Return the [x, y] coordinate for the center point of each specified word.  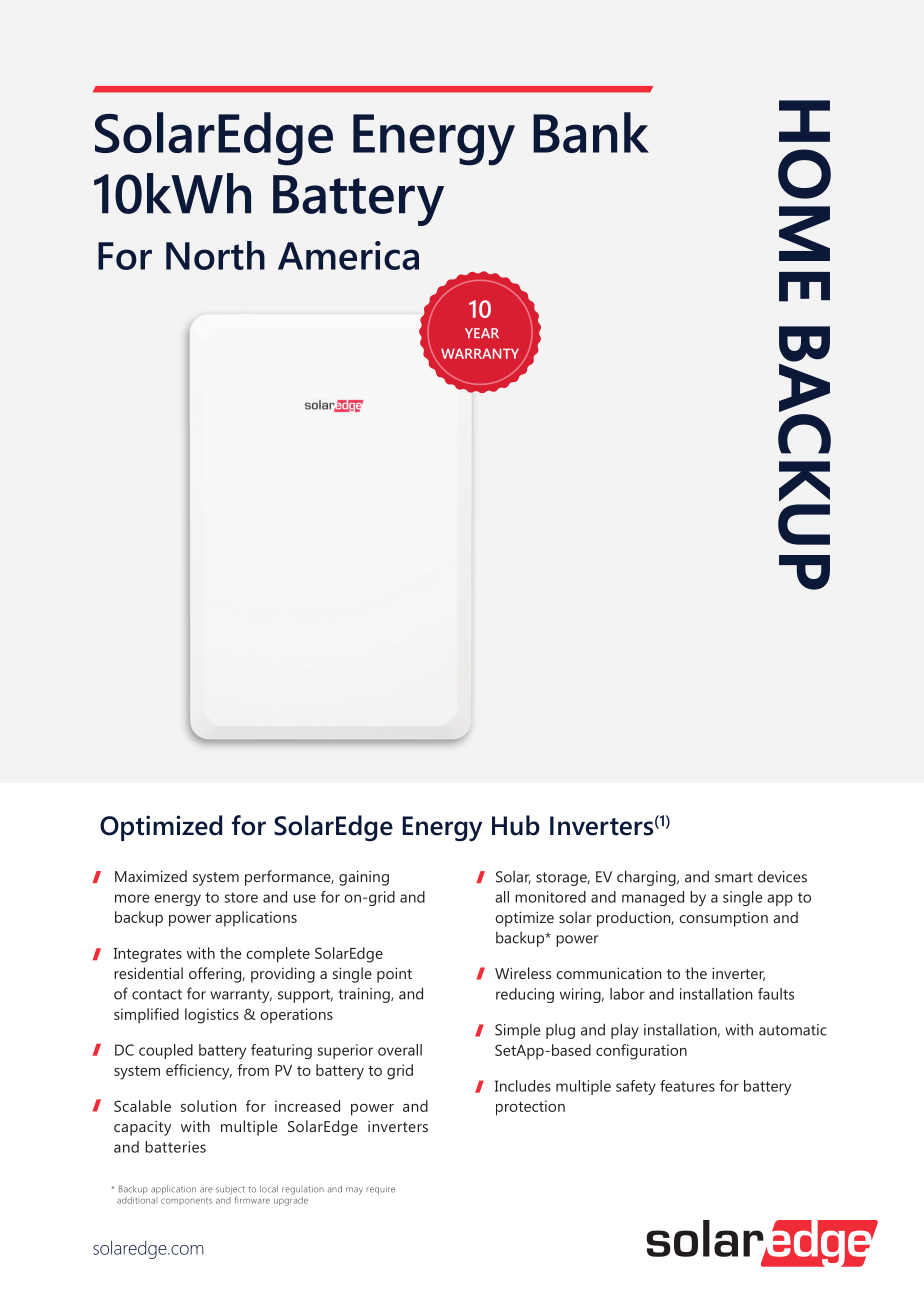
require [380, 1190]
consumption [723, 919]
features [687, 1086]
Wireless [523, 973]
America [348, 255]
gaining [364, 878]
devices [782, 876]
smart [734, 877]
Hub [516, 825]
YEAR [482, 333]
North [215, 255]
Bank [591, 132]
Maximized [151, 876]
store [241, 897]
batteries [175, 1147]
